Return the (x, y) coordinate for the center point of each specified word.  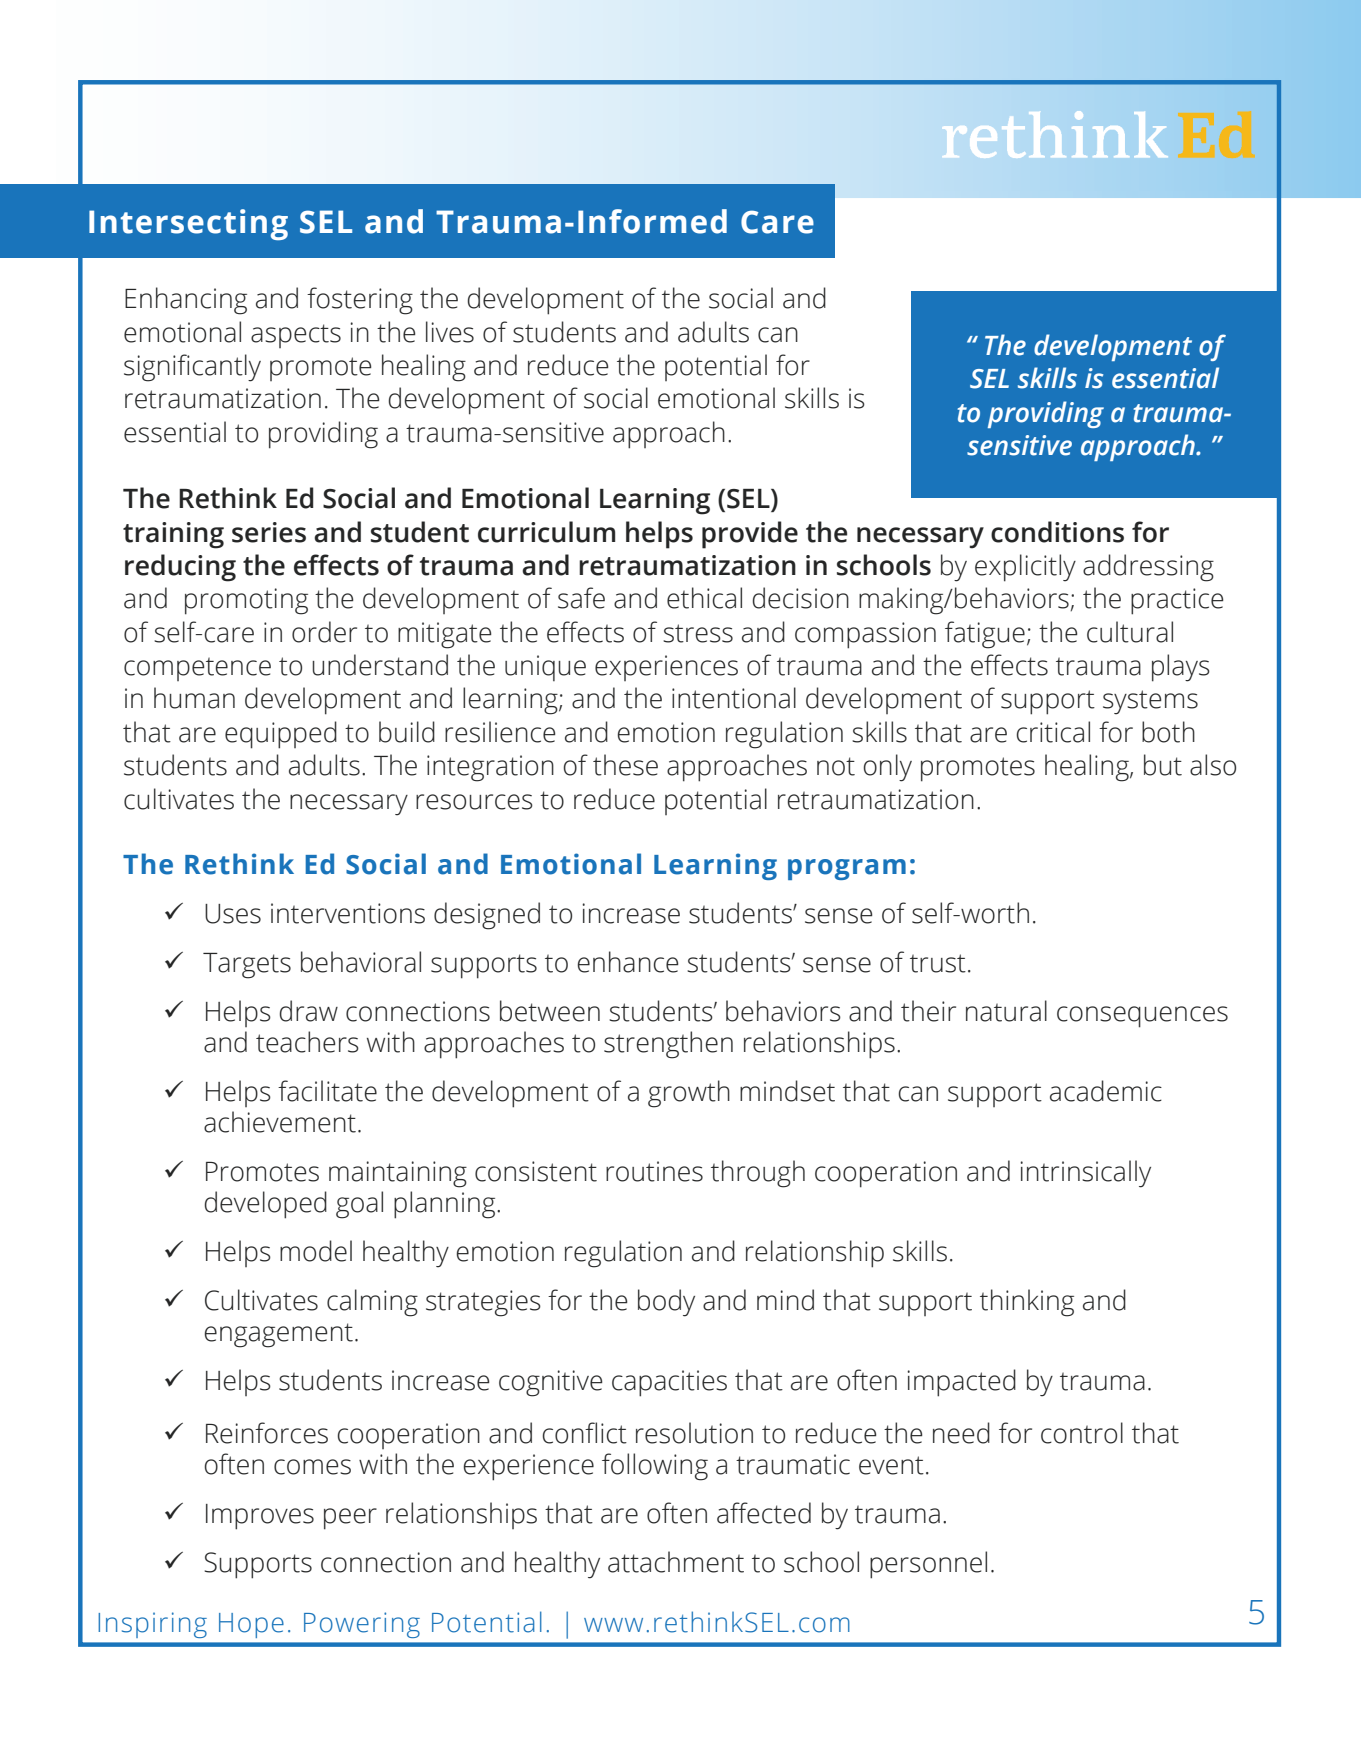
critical (1053, 732)
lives (450, 332)
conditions (1057, 532)
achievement (280, 1122)
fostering (360, 301)
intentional (734, 698)
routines (654, 1171)
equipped (281, 735)
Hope (251, 1625)
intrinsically (1085, 1174)
